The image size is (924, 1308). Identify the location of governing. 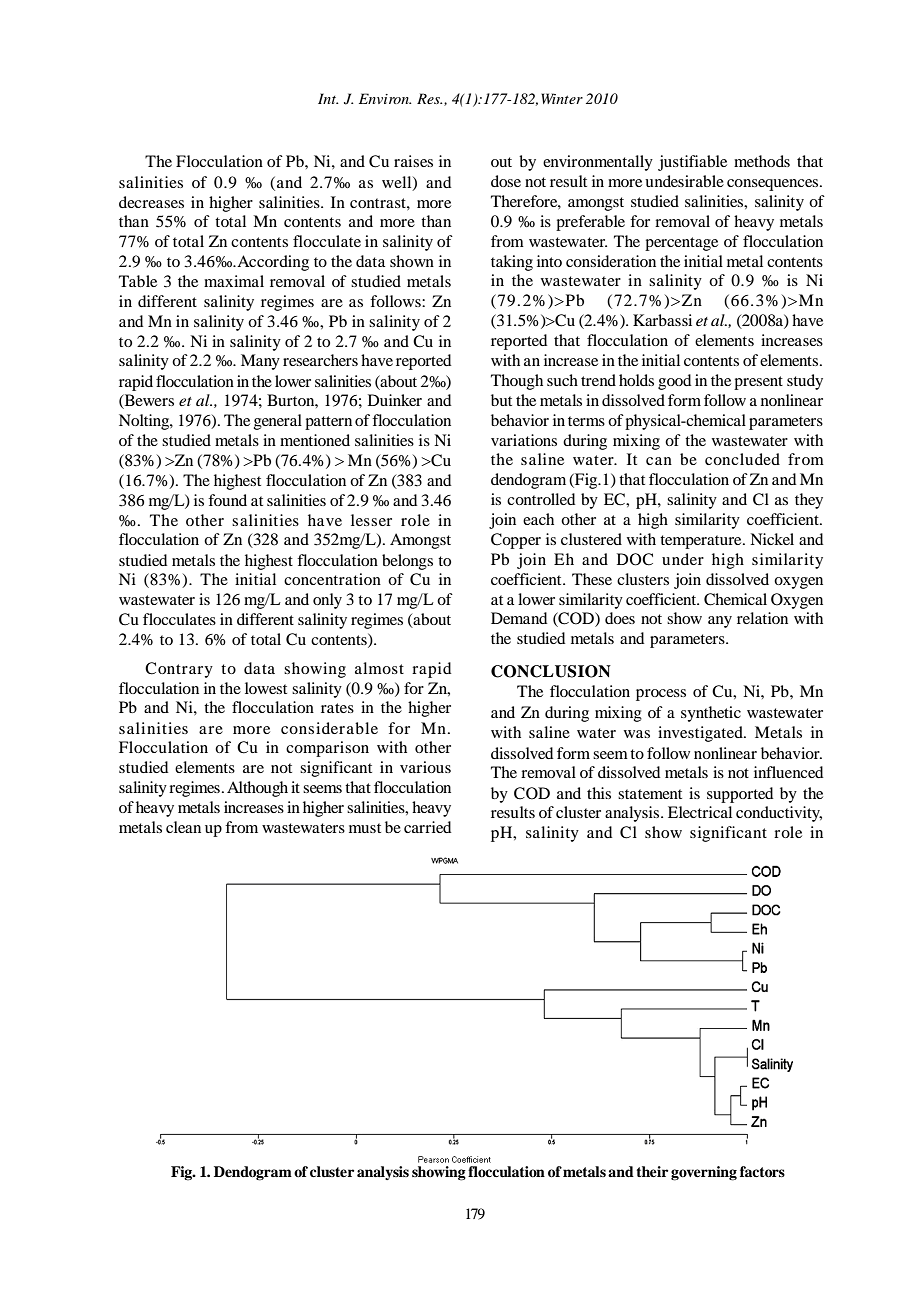
(704, 1173).
